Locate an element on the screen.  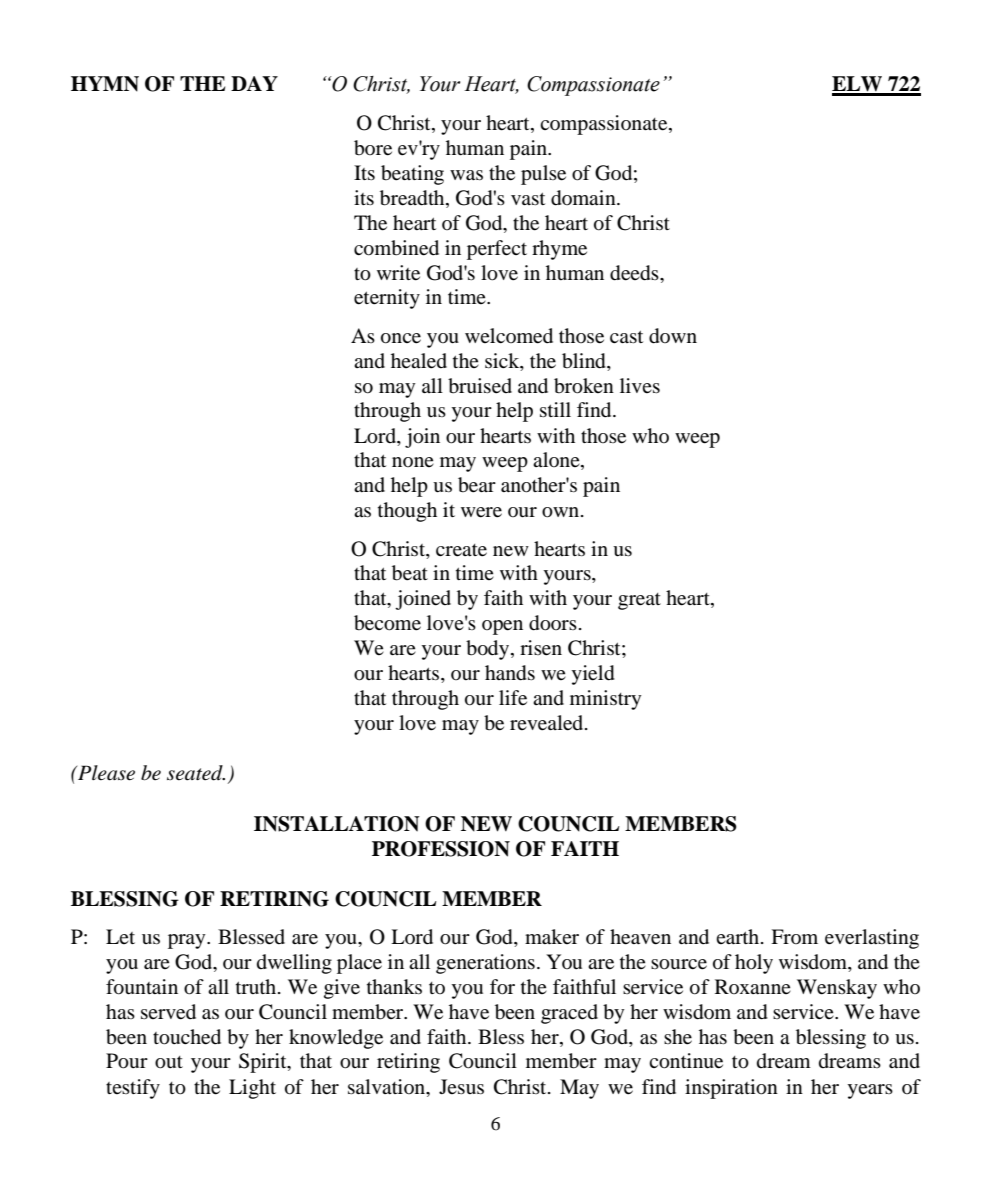
was is located at coordinates (466, 175).
